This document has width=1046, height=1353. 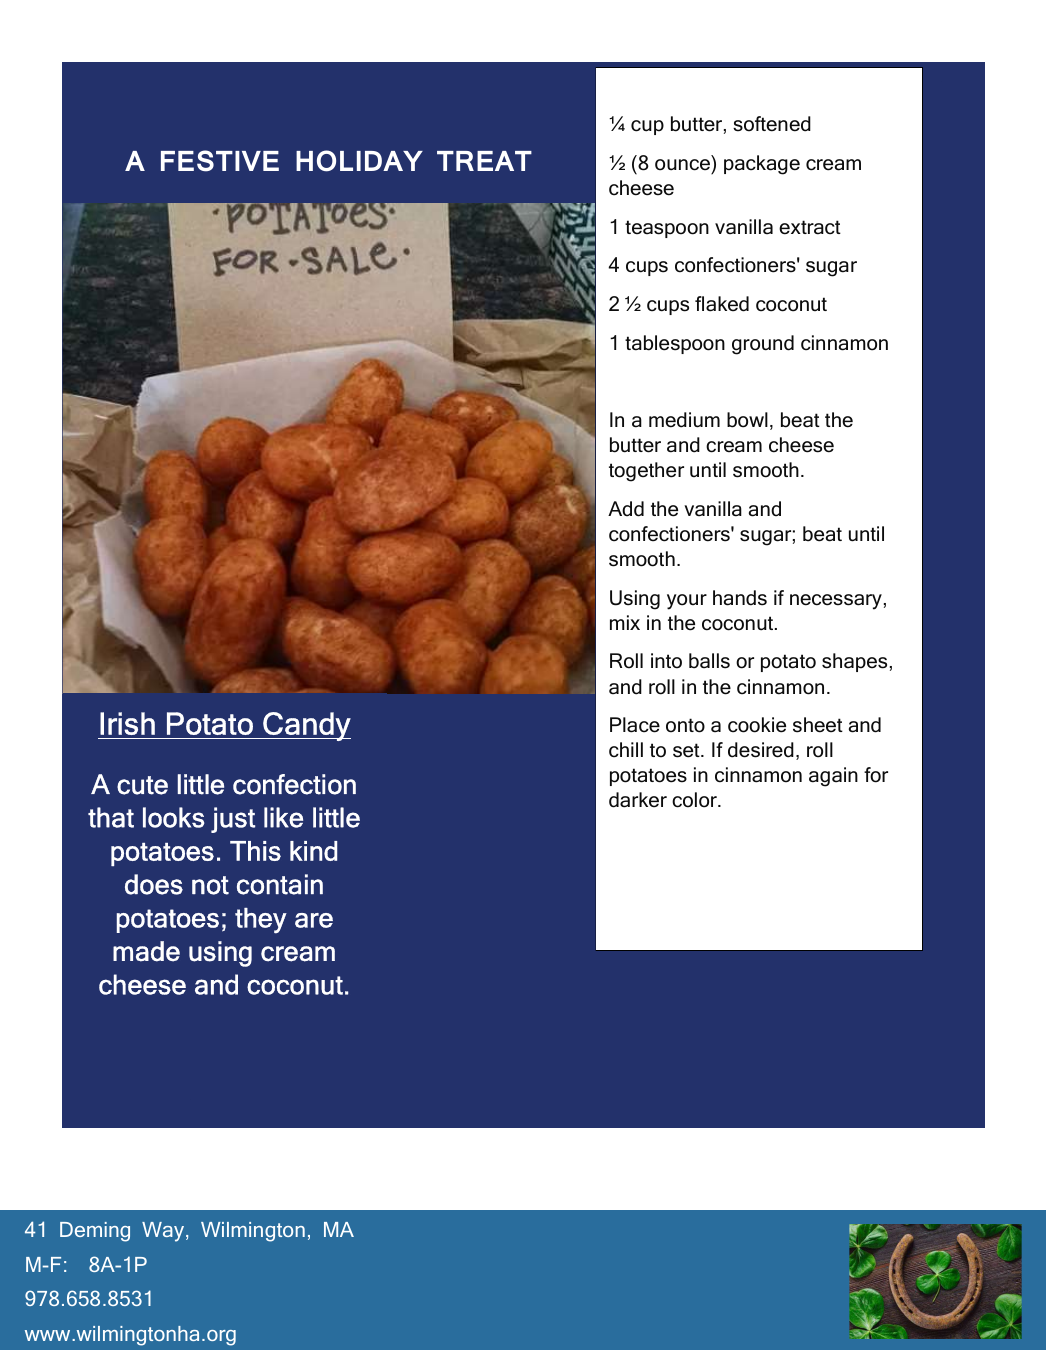 I want to click on bowl, so click(x=747, y=420).
